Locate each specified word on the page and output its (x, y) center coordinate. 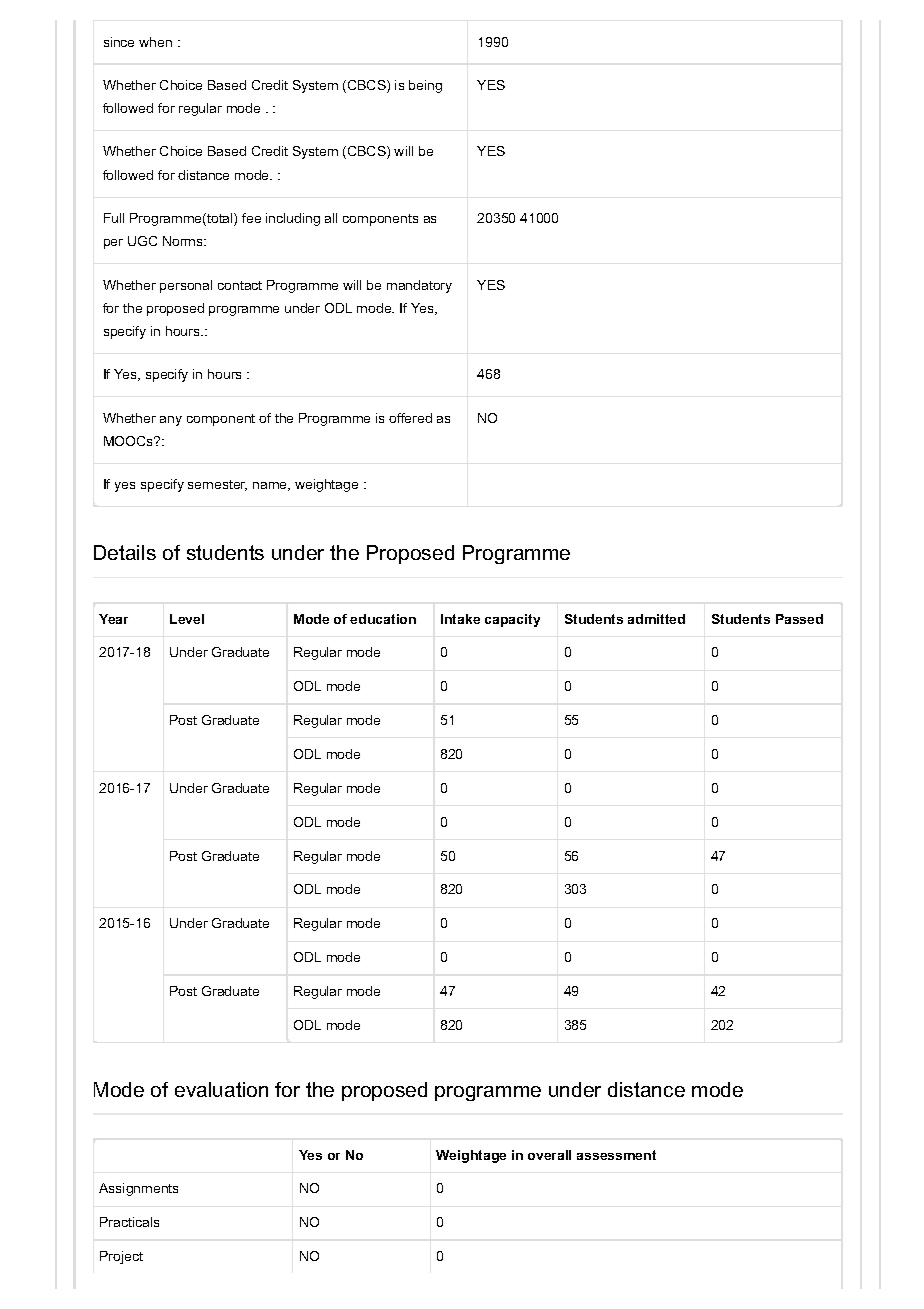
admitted (656, 619)
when (155, 42)
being (425, 86)
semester (217, 485)
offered (410, 418)
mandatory (419, 286)
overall (549, 1155)
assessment (616, 1155)
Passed (799, 619)
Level (187, 619)
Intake (460, 619)
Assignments (138, 1189)
